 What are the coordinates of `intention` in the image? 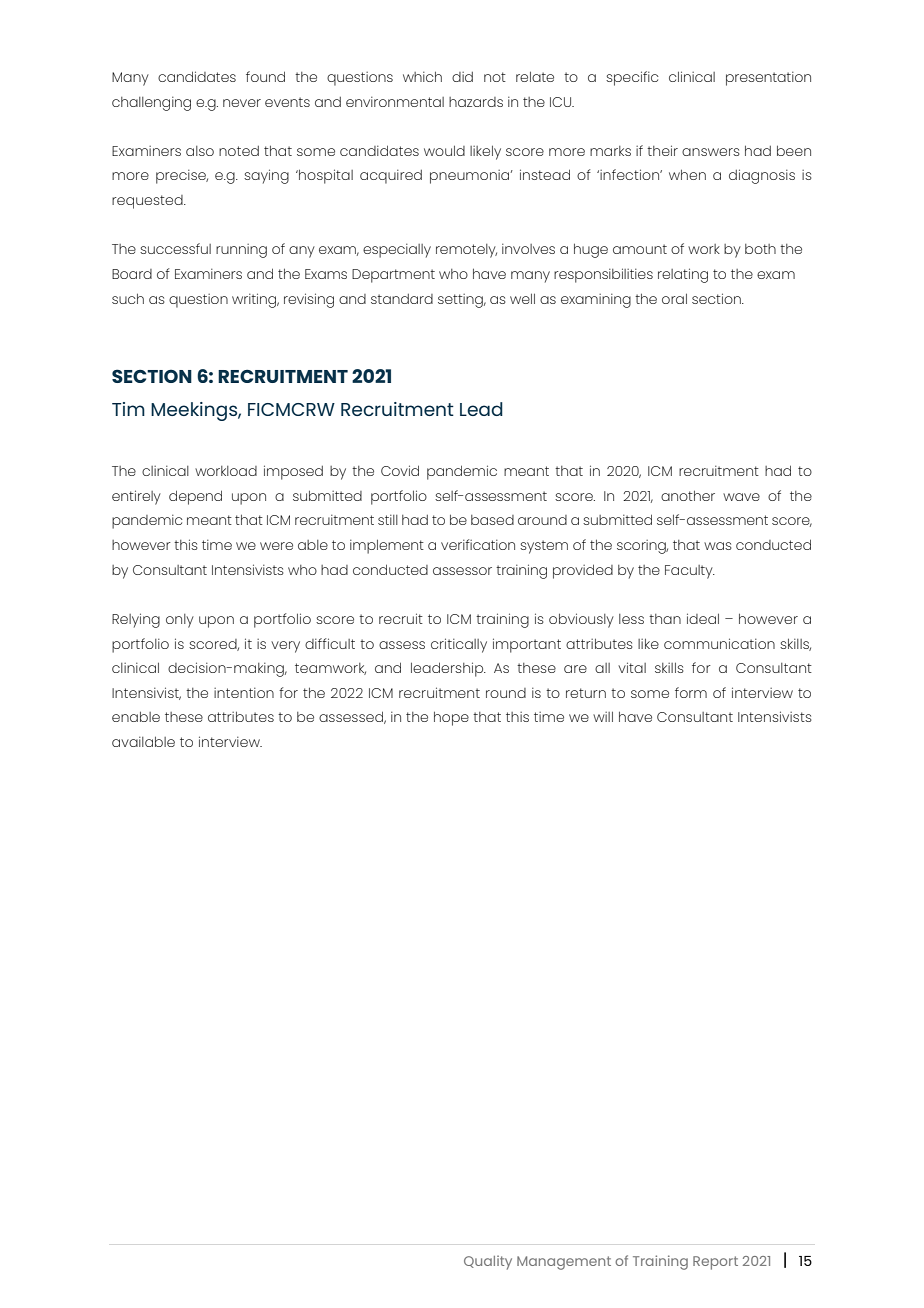 It's located at (244, 693).
